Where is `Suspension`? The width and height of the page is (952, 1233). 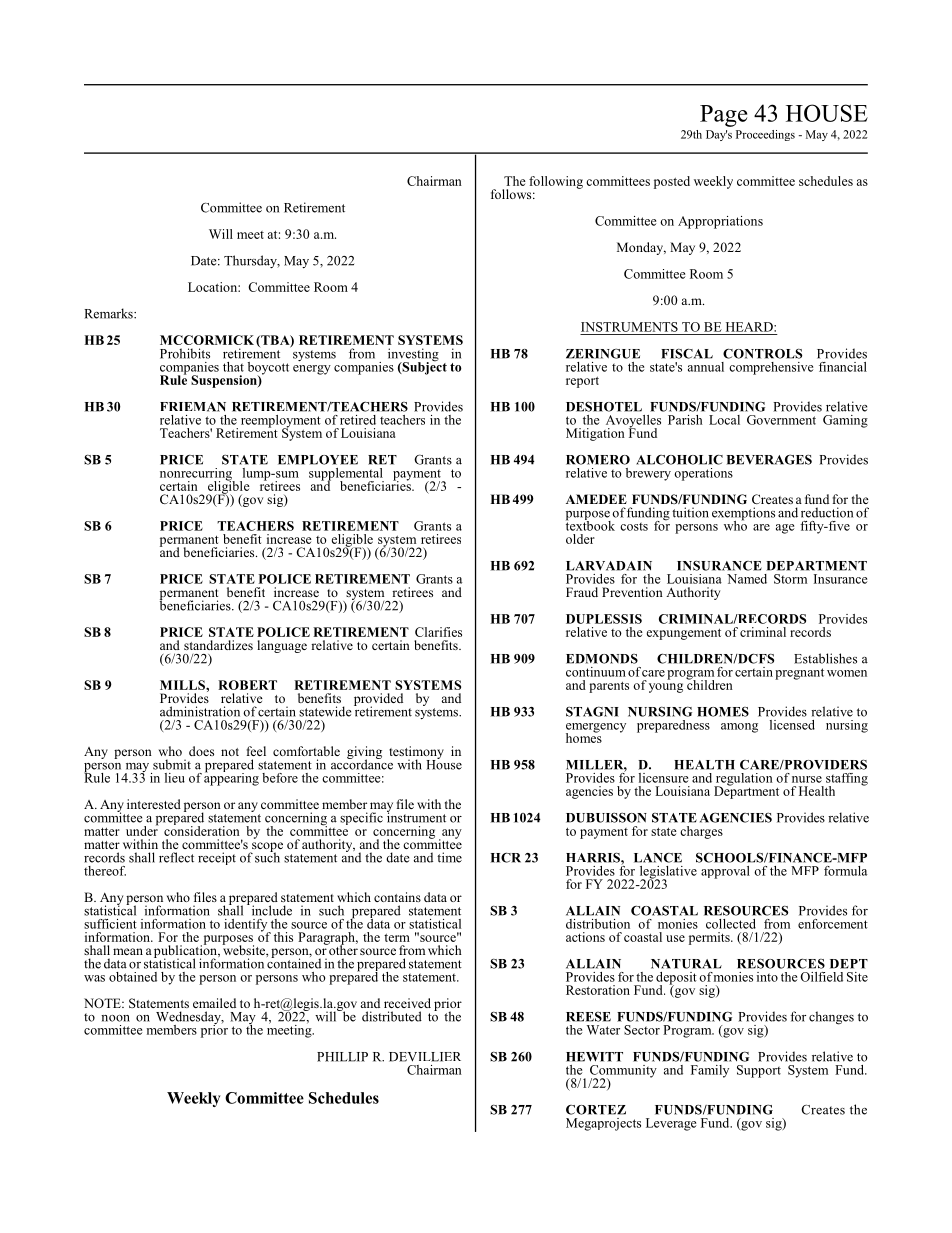
Suspension is located at coordinates (225, 381).
